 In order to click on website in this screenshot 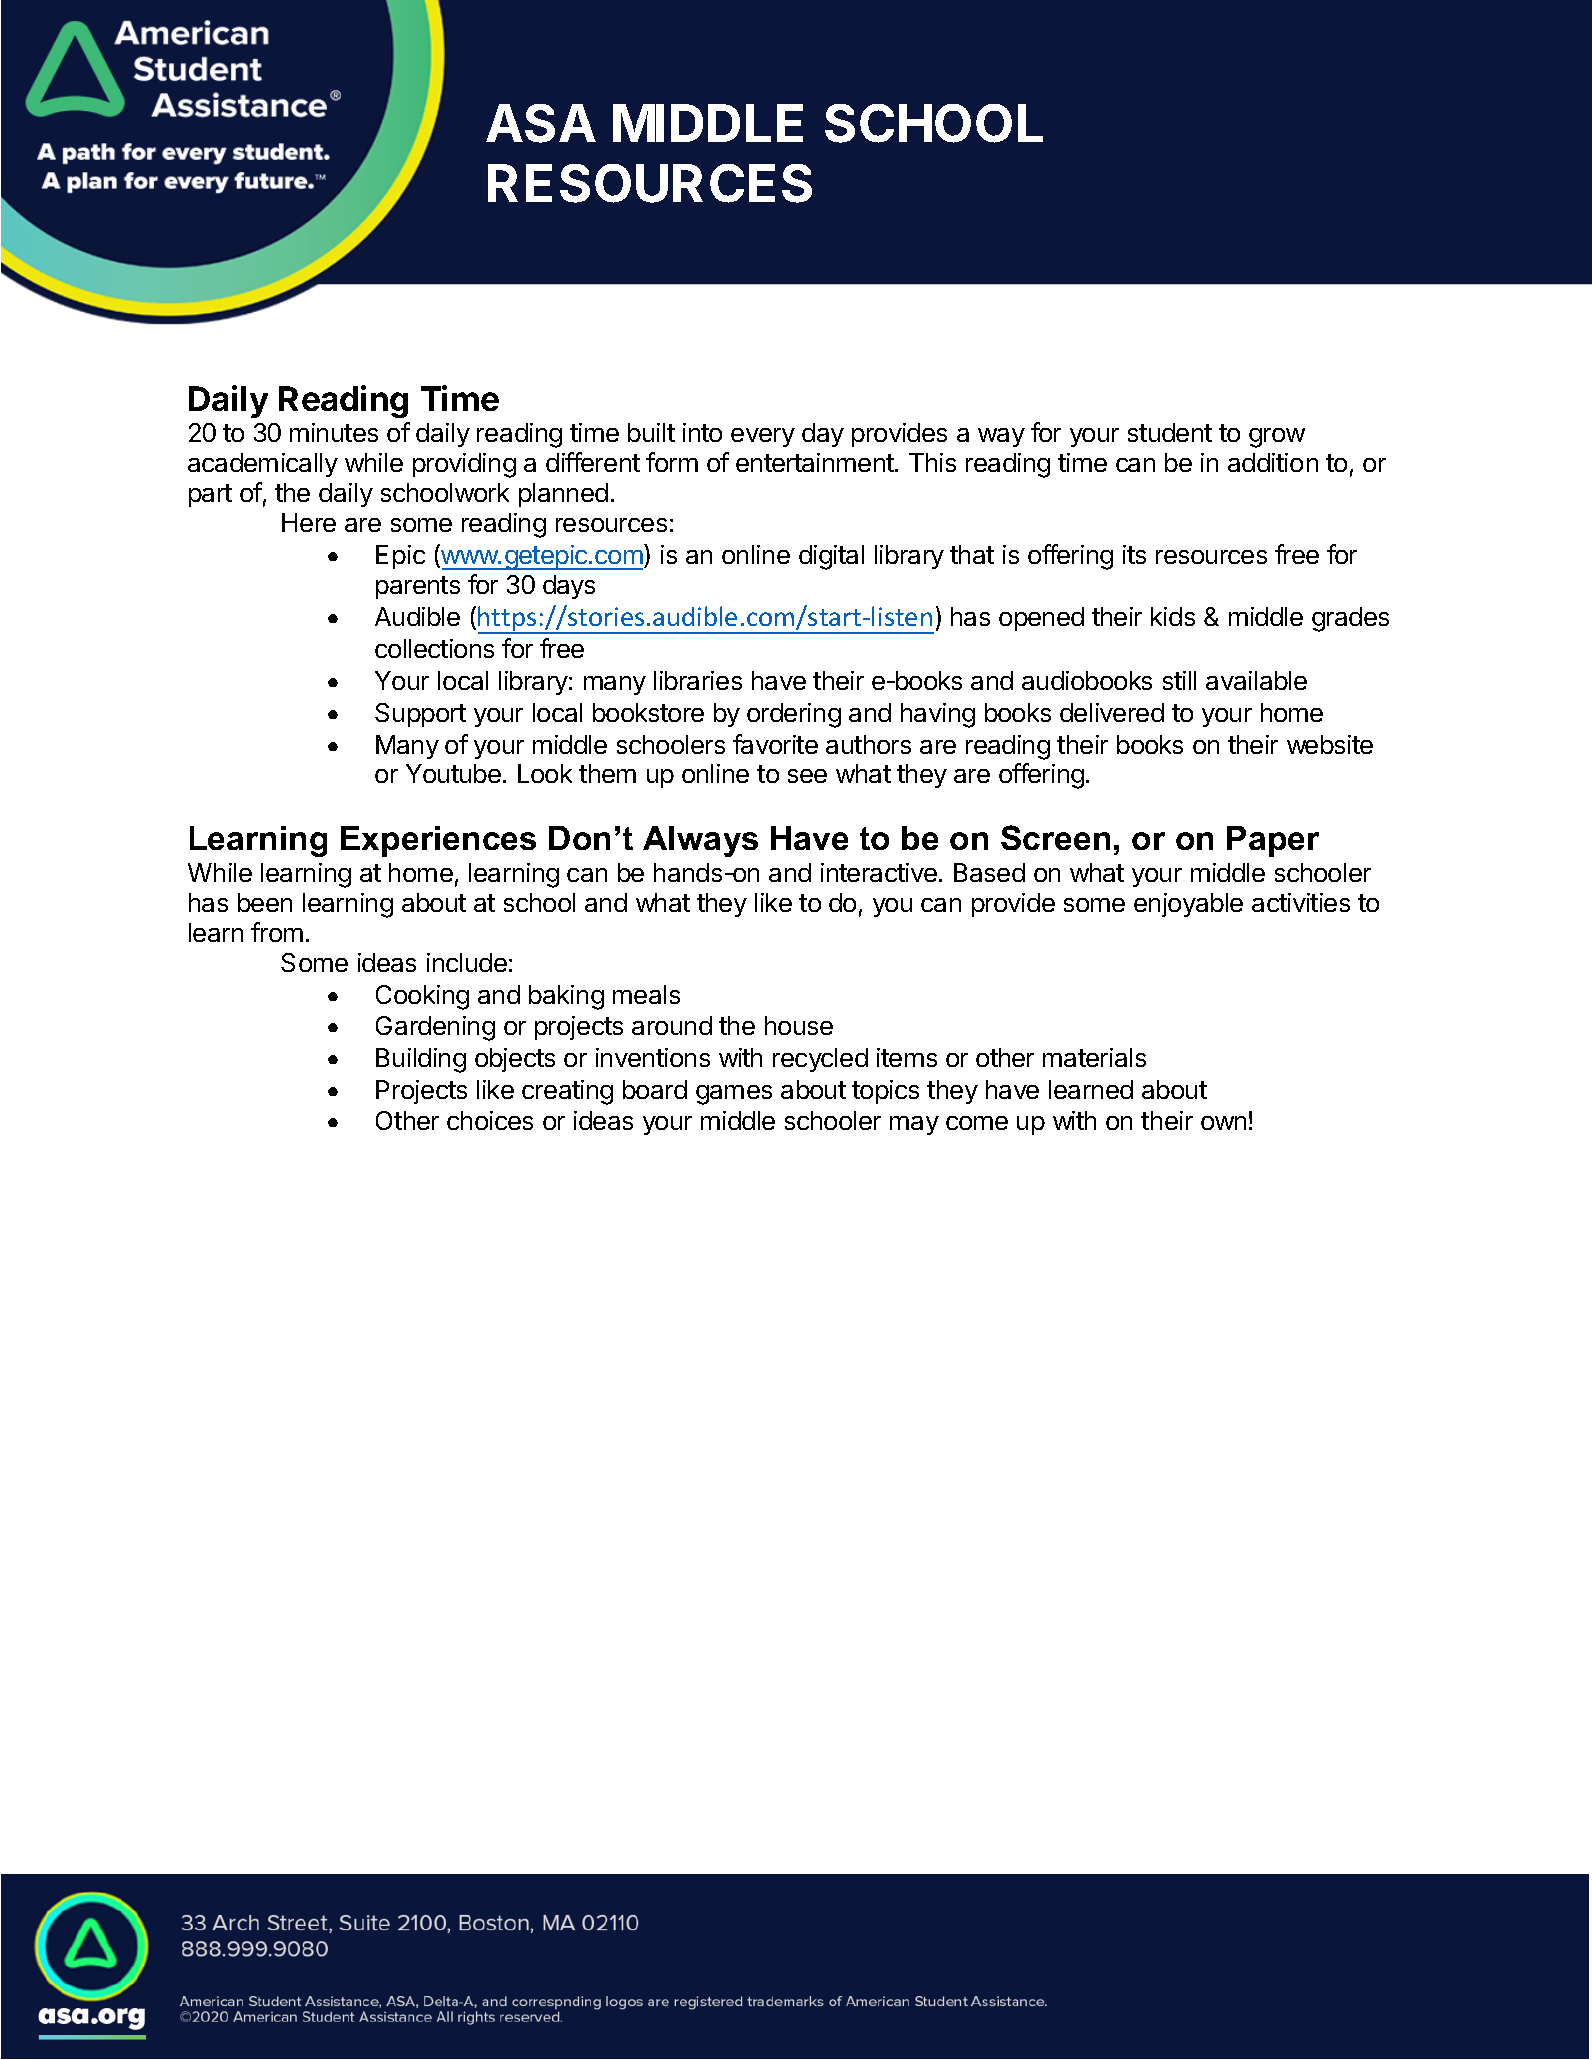, I will do `click(1330, 744)`.
